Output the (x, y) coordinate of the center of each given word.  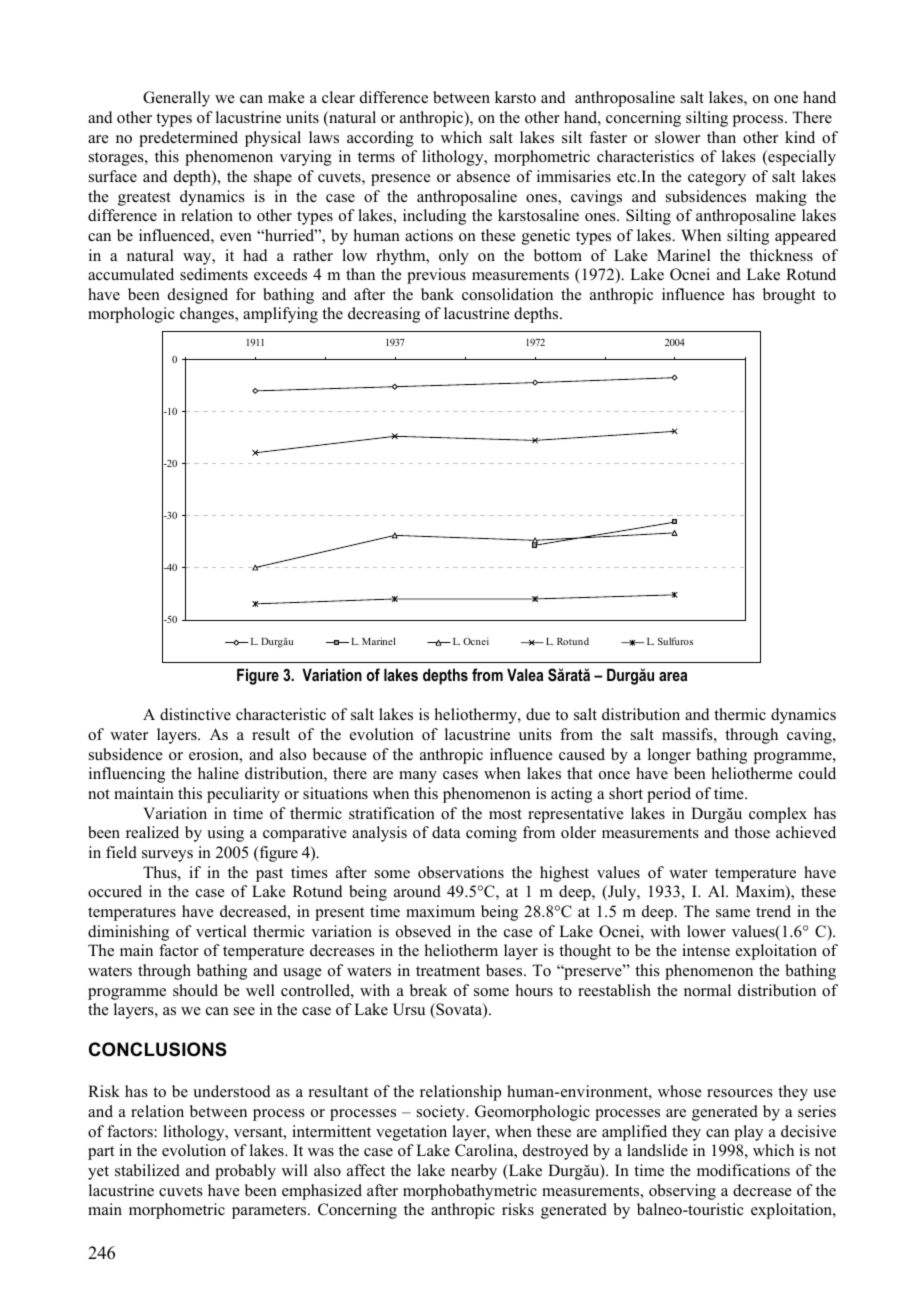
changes (208, 315)
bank (437, 294)
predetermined (188, 139)
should (195, 990)
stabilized (147, 1170)
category (717, 179)
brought (789, 296)
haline (218, 773)
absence (483, 176)
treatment (448, 971)
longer (669, 756)
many (418, 777)
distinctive (195, 714)
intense (706, 950)
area (673, 676)
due (538, 714)
